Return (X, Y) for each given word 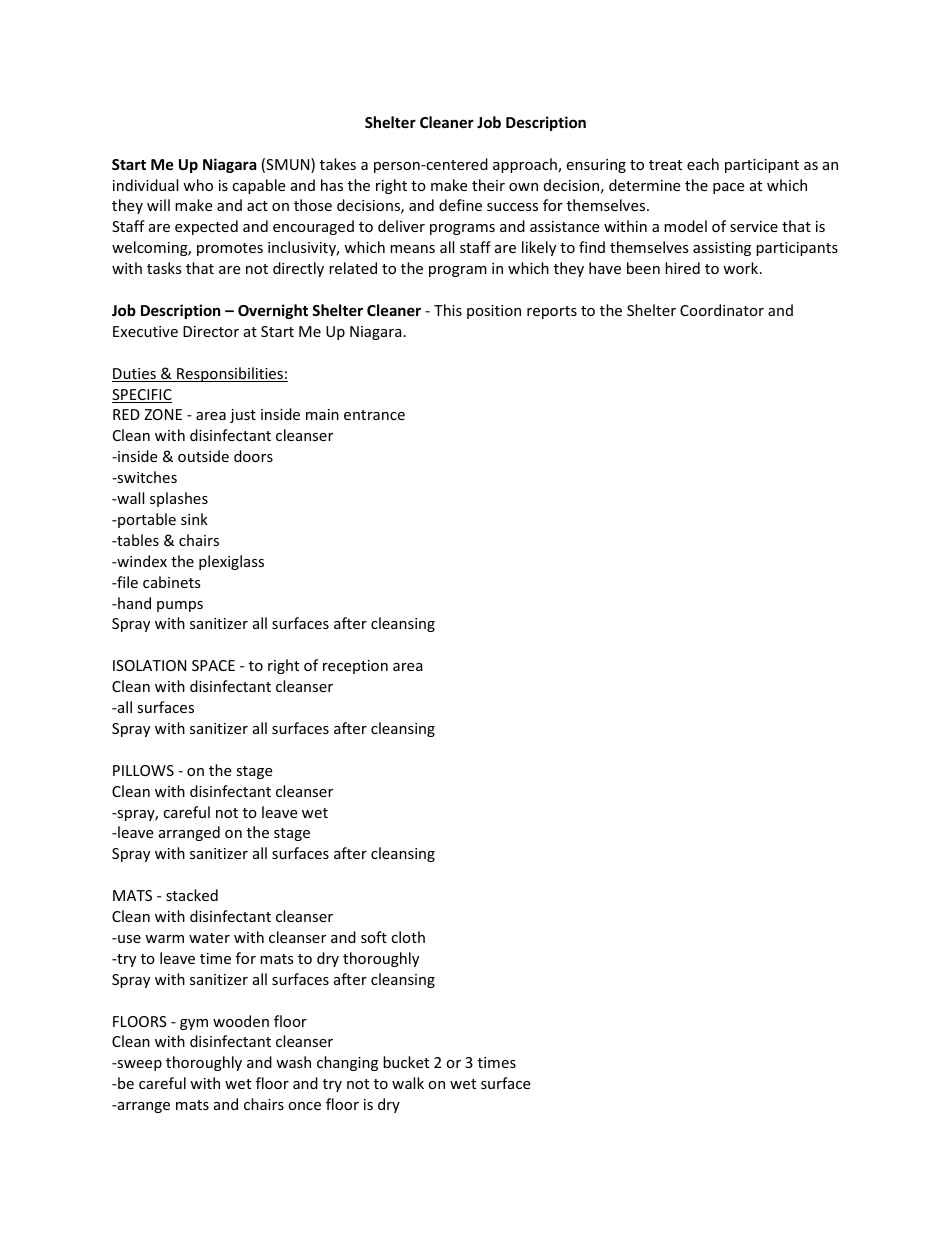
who (198, 185)
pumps (180, 606)
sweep (138, 1065)
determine (644, 185)
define (460, 205)
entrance (374, 415)
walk (408, 1083)
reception (355, 667)
